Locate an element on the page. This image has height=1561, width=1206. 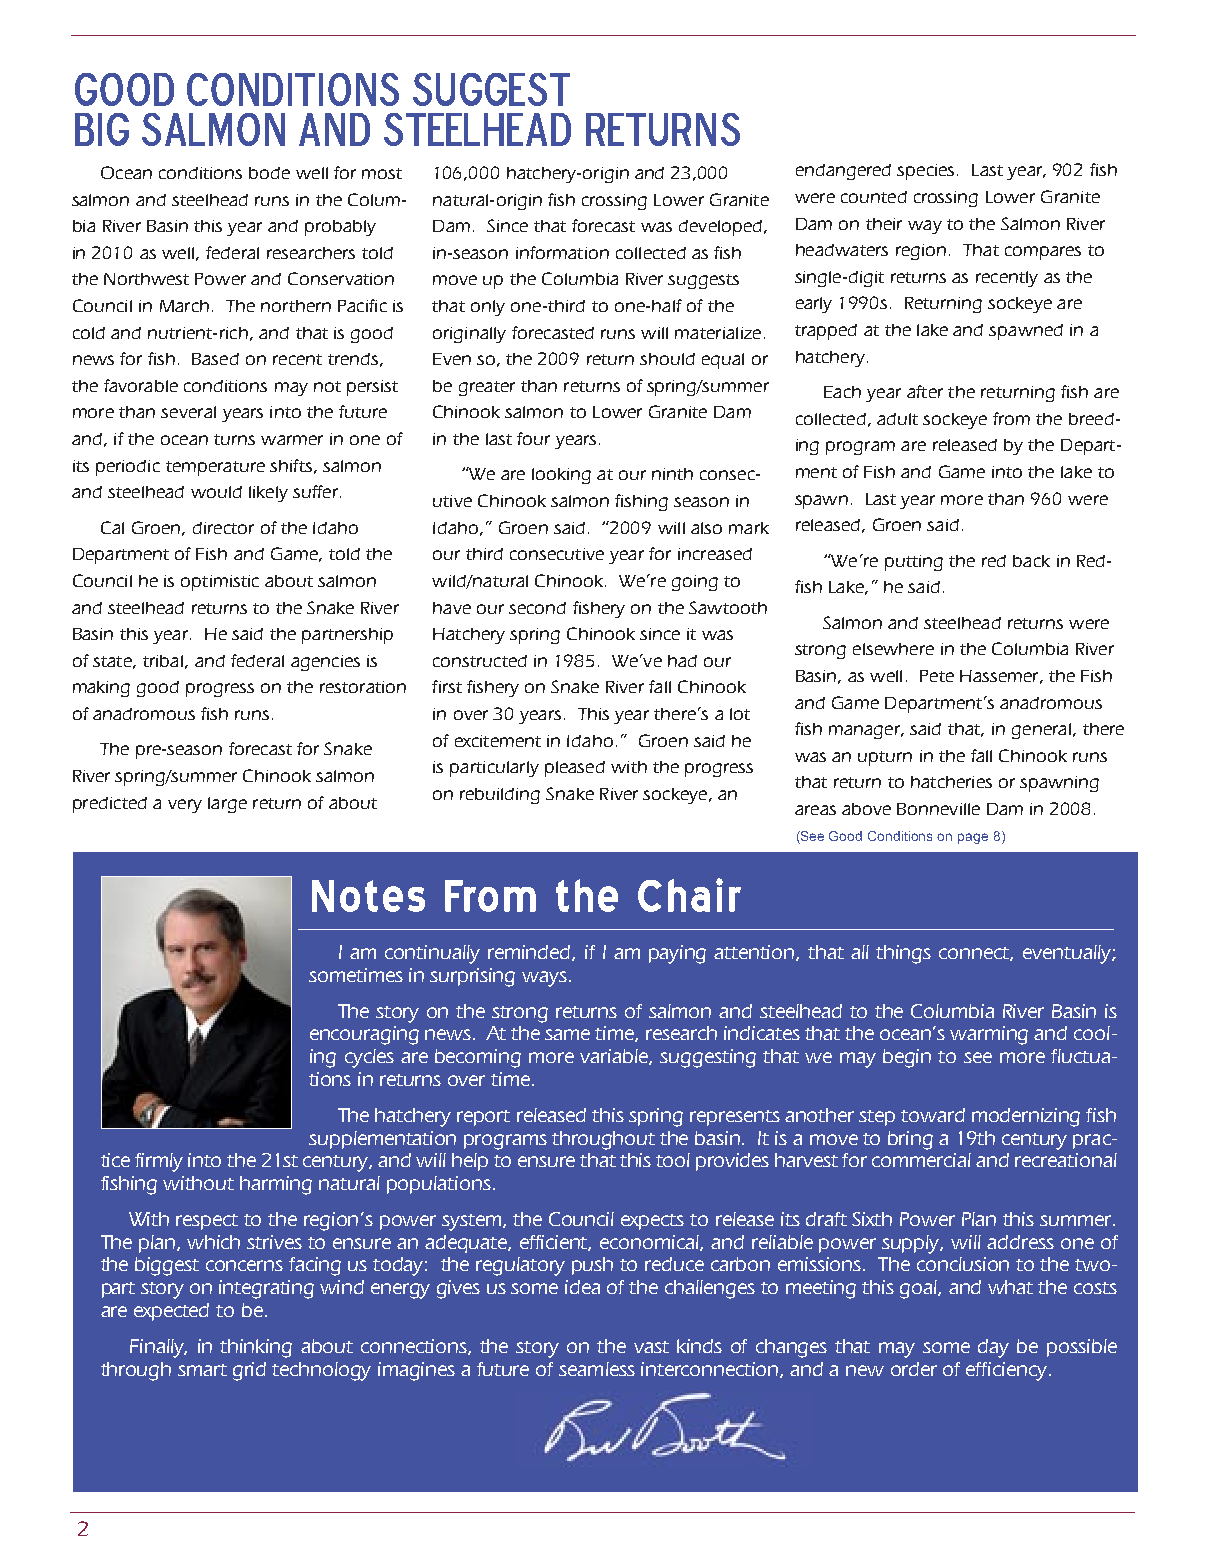
four is located at coordinates (533, 438).
